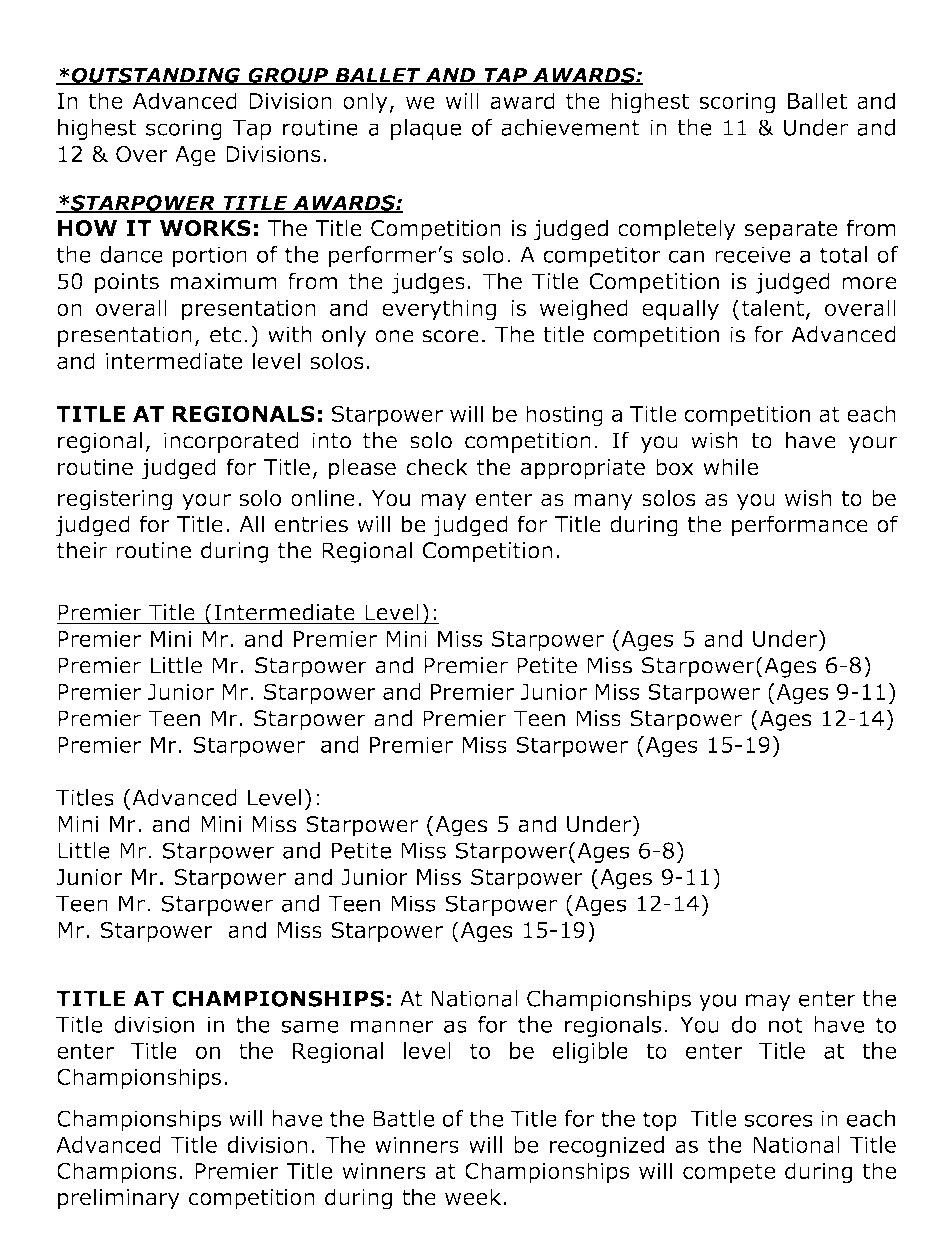 The width and height of the page is (952, 1233). Describe the element at coordinates (311, 524) in the page. I see `entries` at that location.
